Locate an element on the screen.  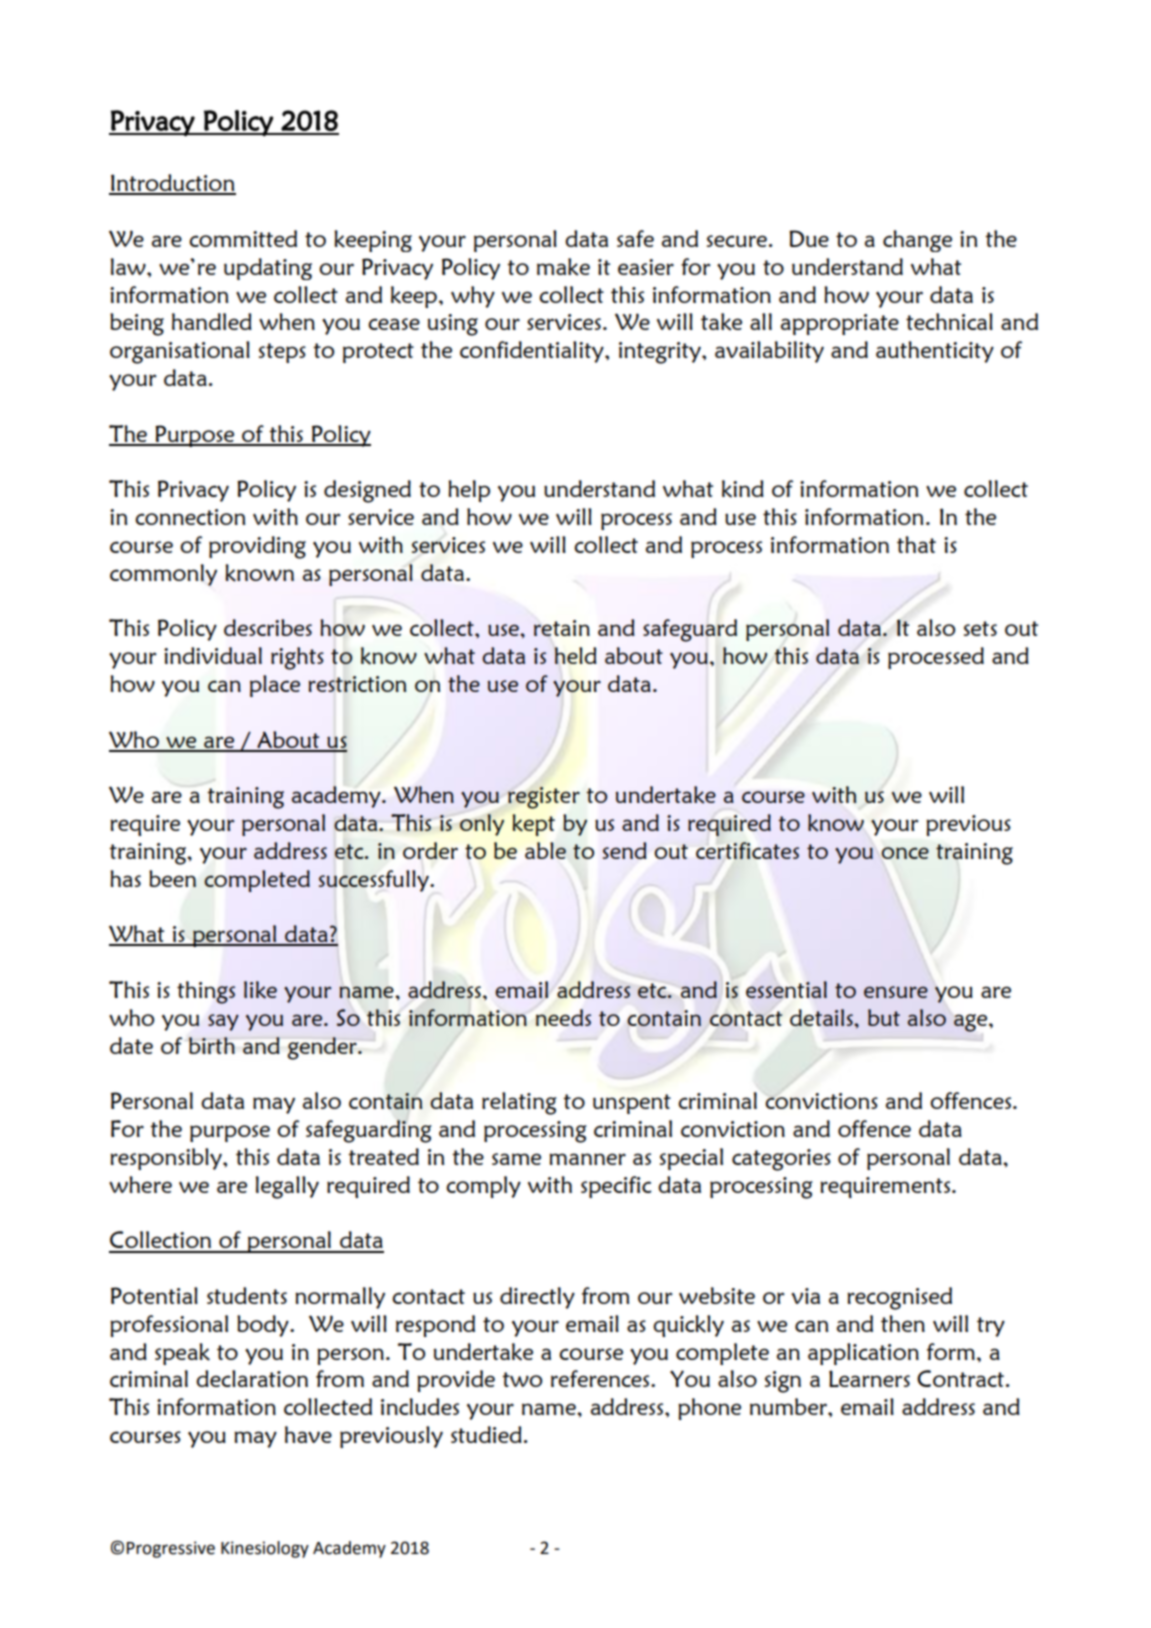
once is located at coordinates (905, 853).
